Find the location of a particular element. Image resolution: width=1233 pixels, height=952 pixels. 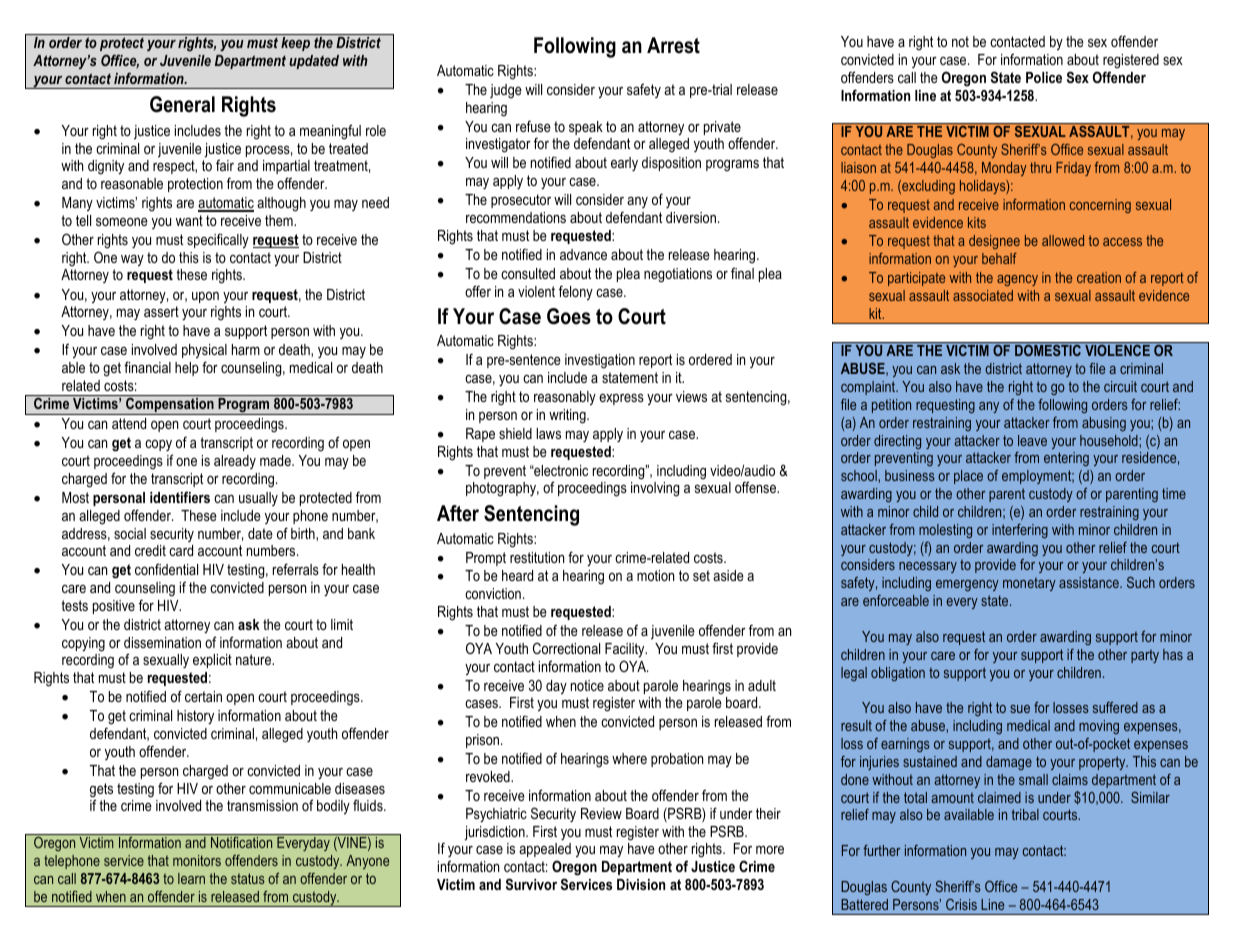

history is located at coordinates (195, 717).
